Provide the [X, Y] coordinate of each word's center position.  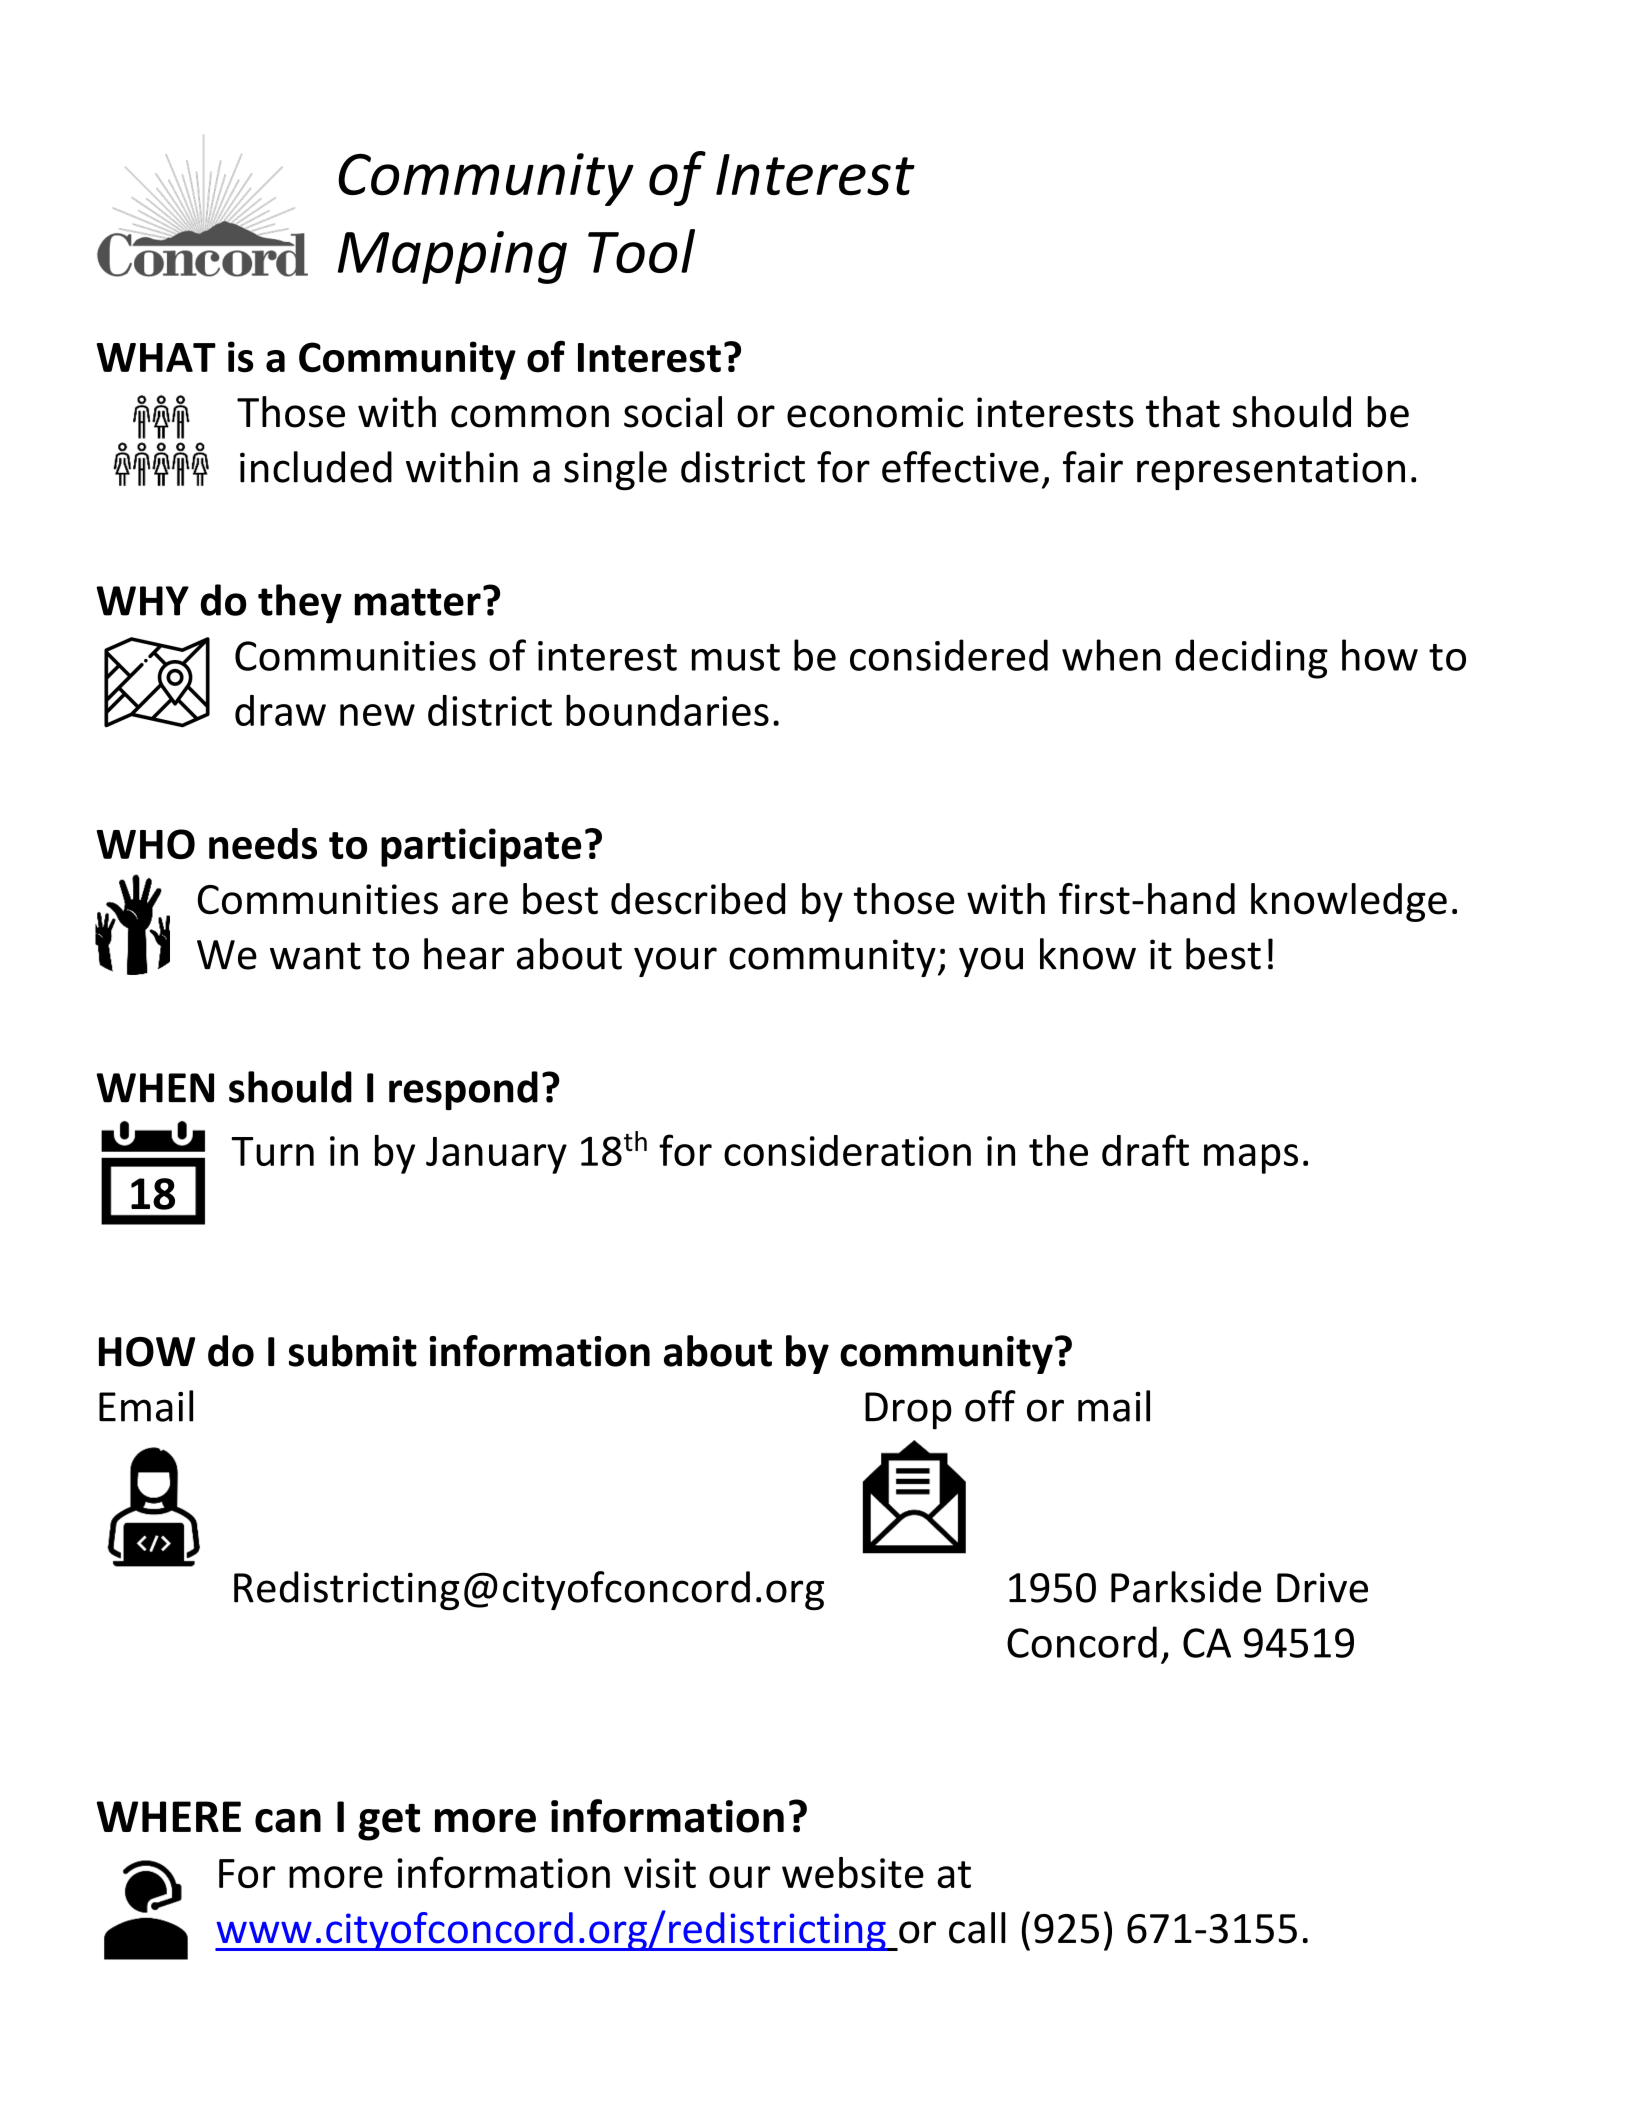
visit [660, 1873]
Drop [908, 1411]
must [736, 657]
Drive [1322, 1587]
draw [280, 710]
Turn [272, 1151]
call [977, 1928]
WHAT [156, 357]
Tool [641, 251]
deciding [1251, 659]
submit [353, 1351]
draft [1145, 1150]
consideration [847, 1150]
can [288, 1821]
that [1183, 412]
